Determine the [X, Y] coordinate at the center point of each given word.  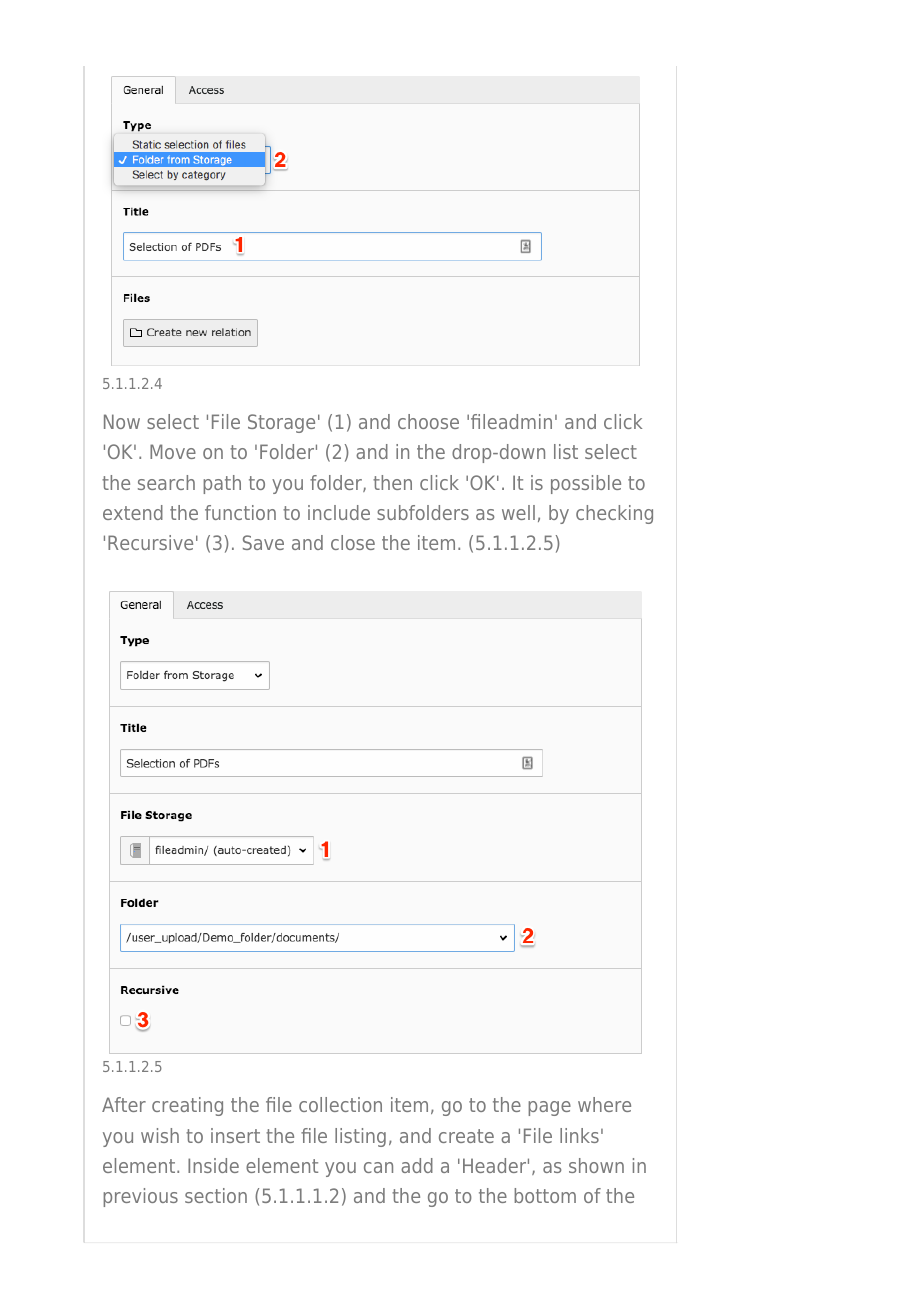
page [549, 1108]
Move [173, 451]
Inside [213, 1165]
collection [340, 1104]
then [392, 482]
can [378, 1167]
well [518, 512]
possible [586, 484]
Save [263, 542]
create [466, 1136]
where [604, 1104]
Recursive [150, 542]
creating [187, 1106]
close [353, 542]
